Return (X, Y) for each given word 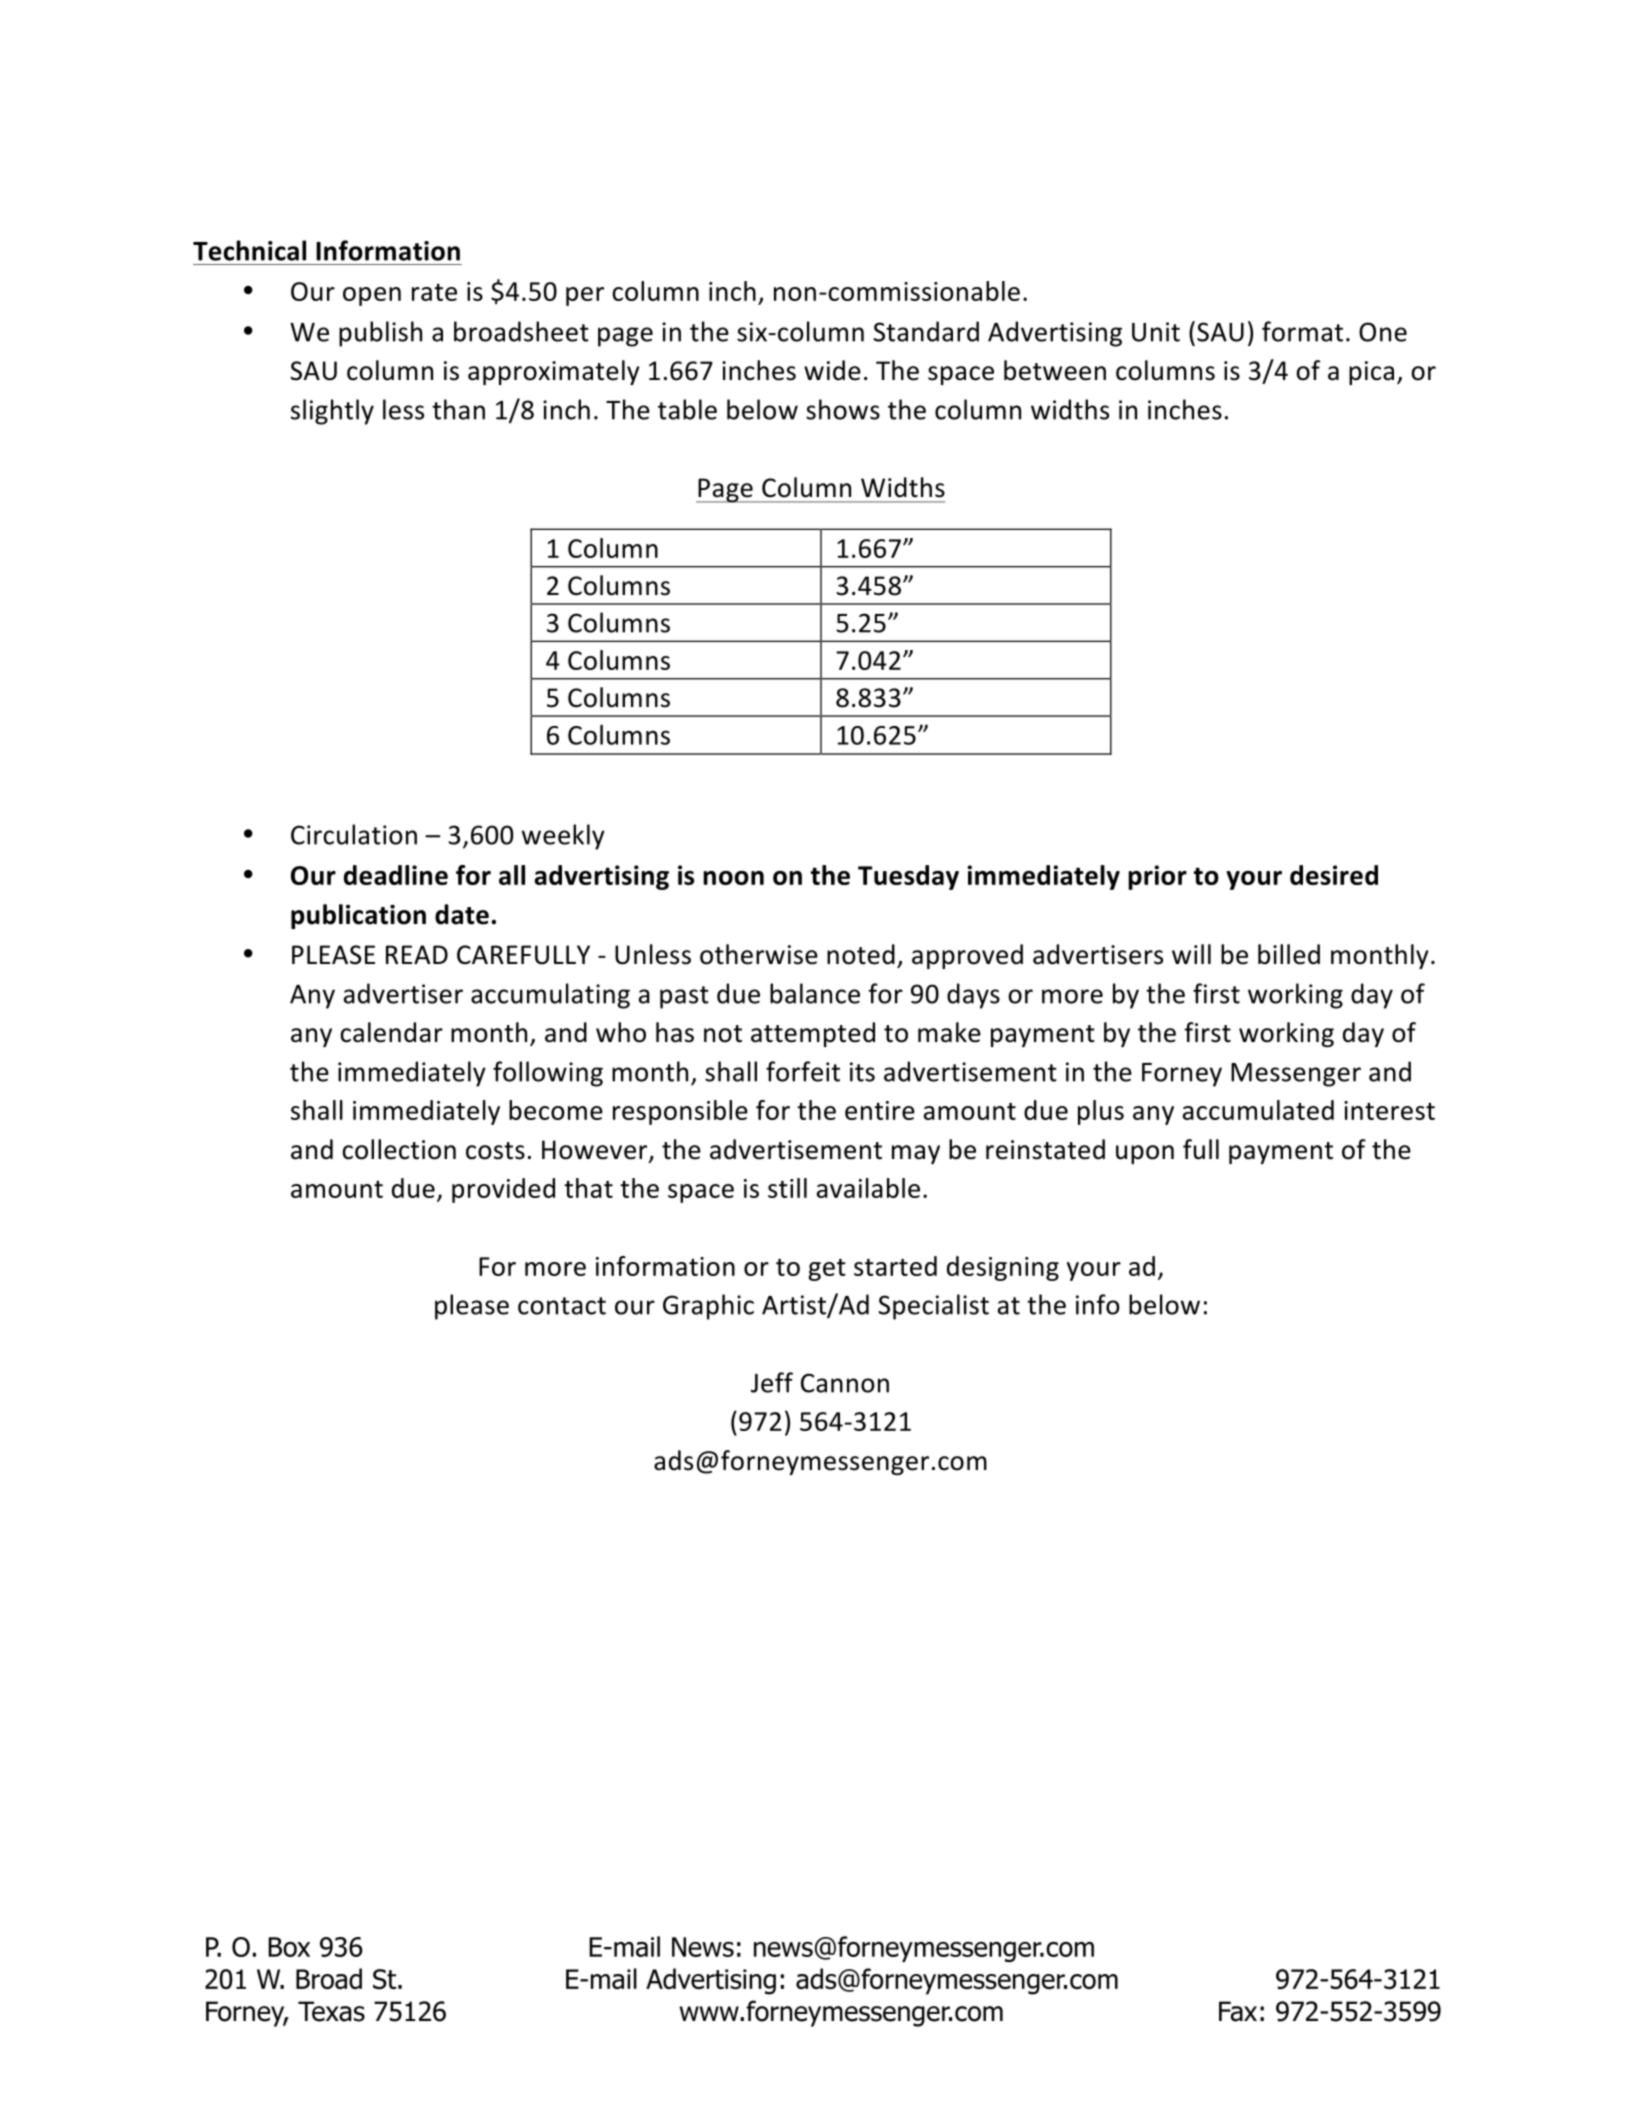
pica (1371, 373)
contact (562, 1306)
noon (733, 878)
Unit (1156, 332)
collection (399, 1149)
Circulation (354, 834)
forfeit (803, 1071)
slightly (332, 412)
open (372, 296)
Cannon (845, 1383)
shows (843, 409)
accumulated (1258, 1110)
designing (1003, 1268)
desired (1334, 875)
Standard (926, 331)
